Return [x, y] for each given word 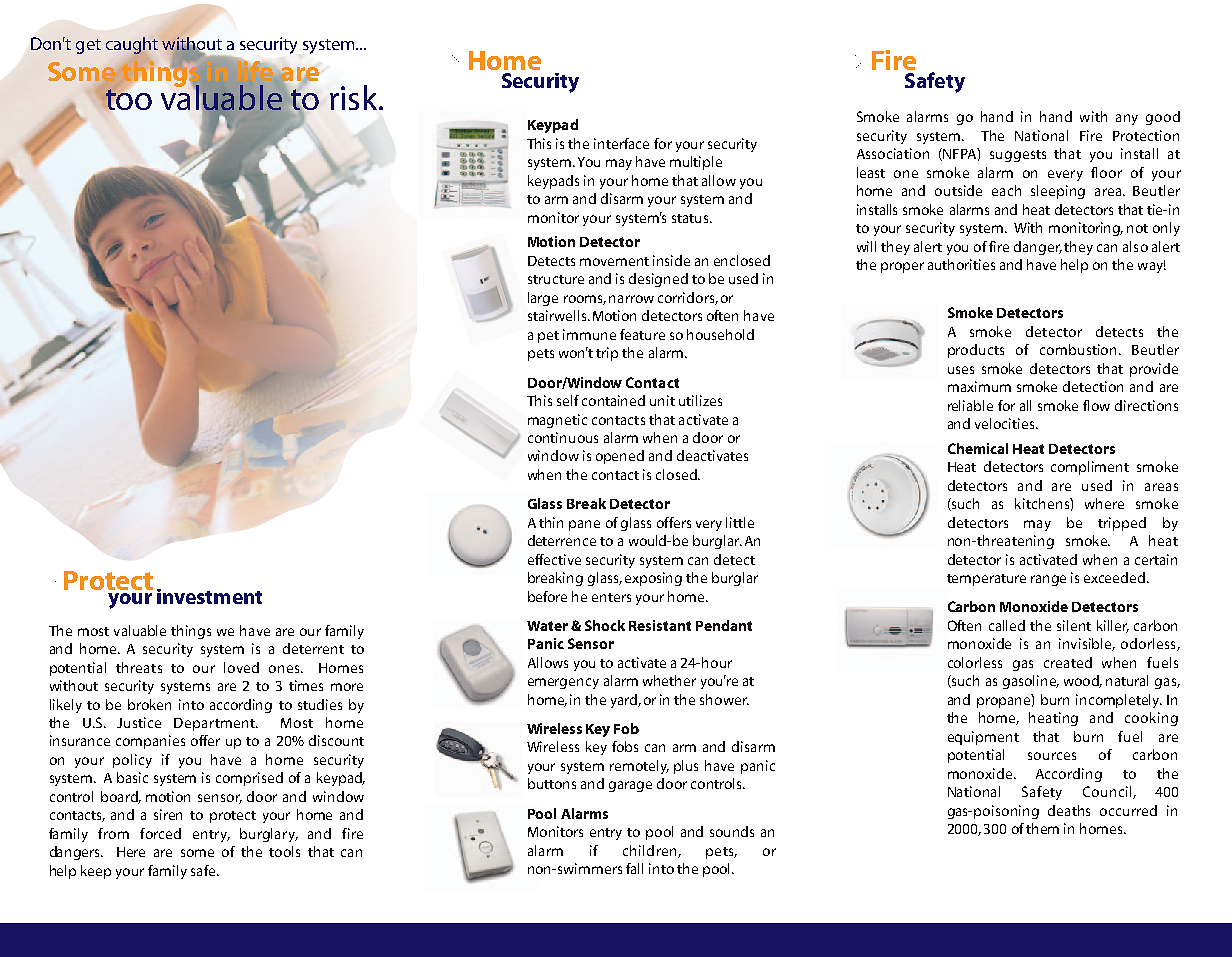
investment [209, 596]
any [1127, 119]
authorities [961, 264]
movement [614, 261]
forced [160, 833]
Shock [605, 625]
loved [241, 667]
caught [132, 45]
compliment [1090, 468]
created [1068, 662]
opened [620, 457]
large [543, 299]
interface [621, 143]
